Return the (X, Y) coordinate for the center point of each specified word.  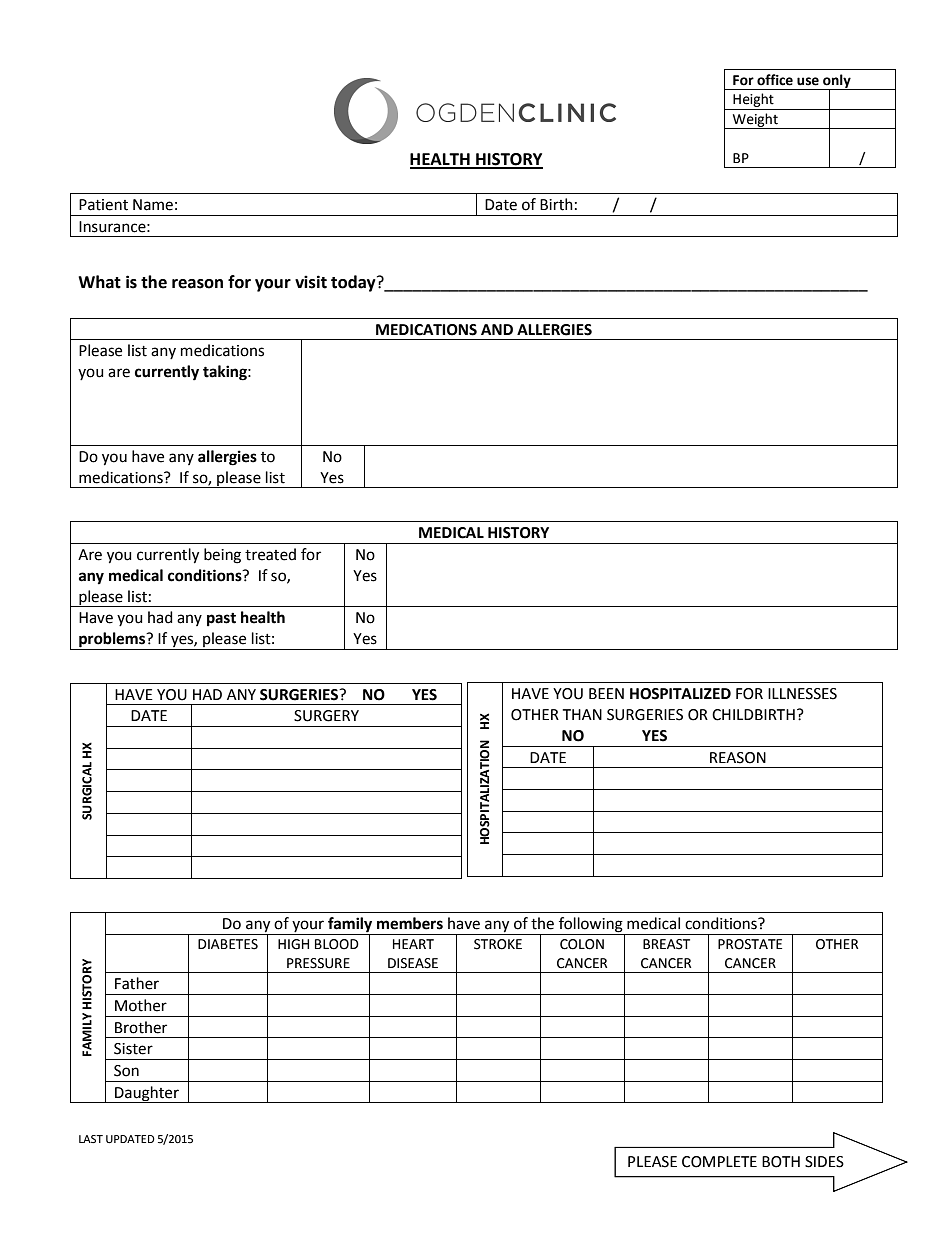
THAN (582, 714)
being (222, 556)
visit (311, 282)
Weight (755, 121)
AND (497, 329)
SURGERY (326, 716)
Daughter (147, 1094)
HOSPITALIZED (680, 694)
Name (153, 205)
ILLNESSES (802, 694)
